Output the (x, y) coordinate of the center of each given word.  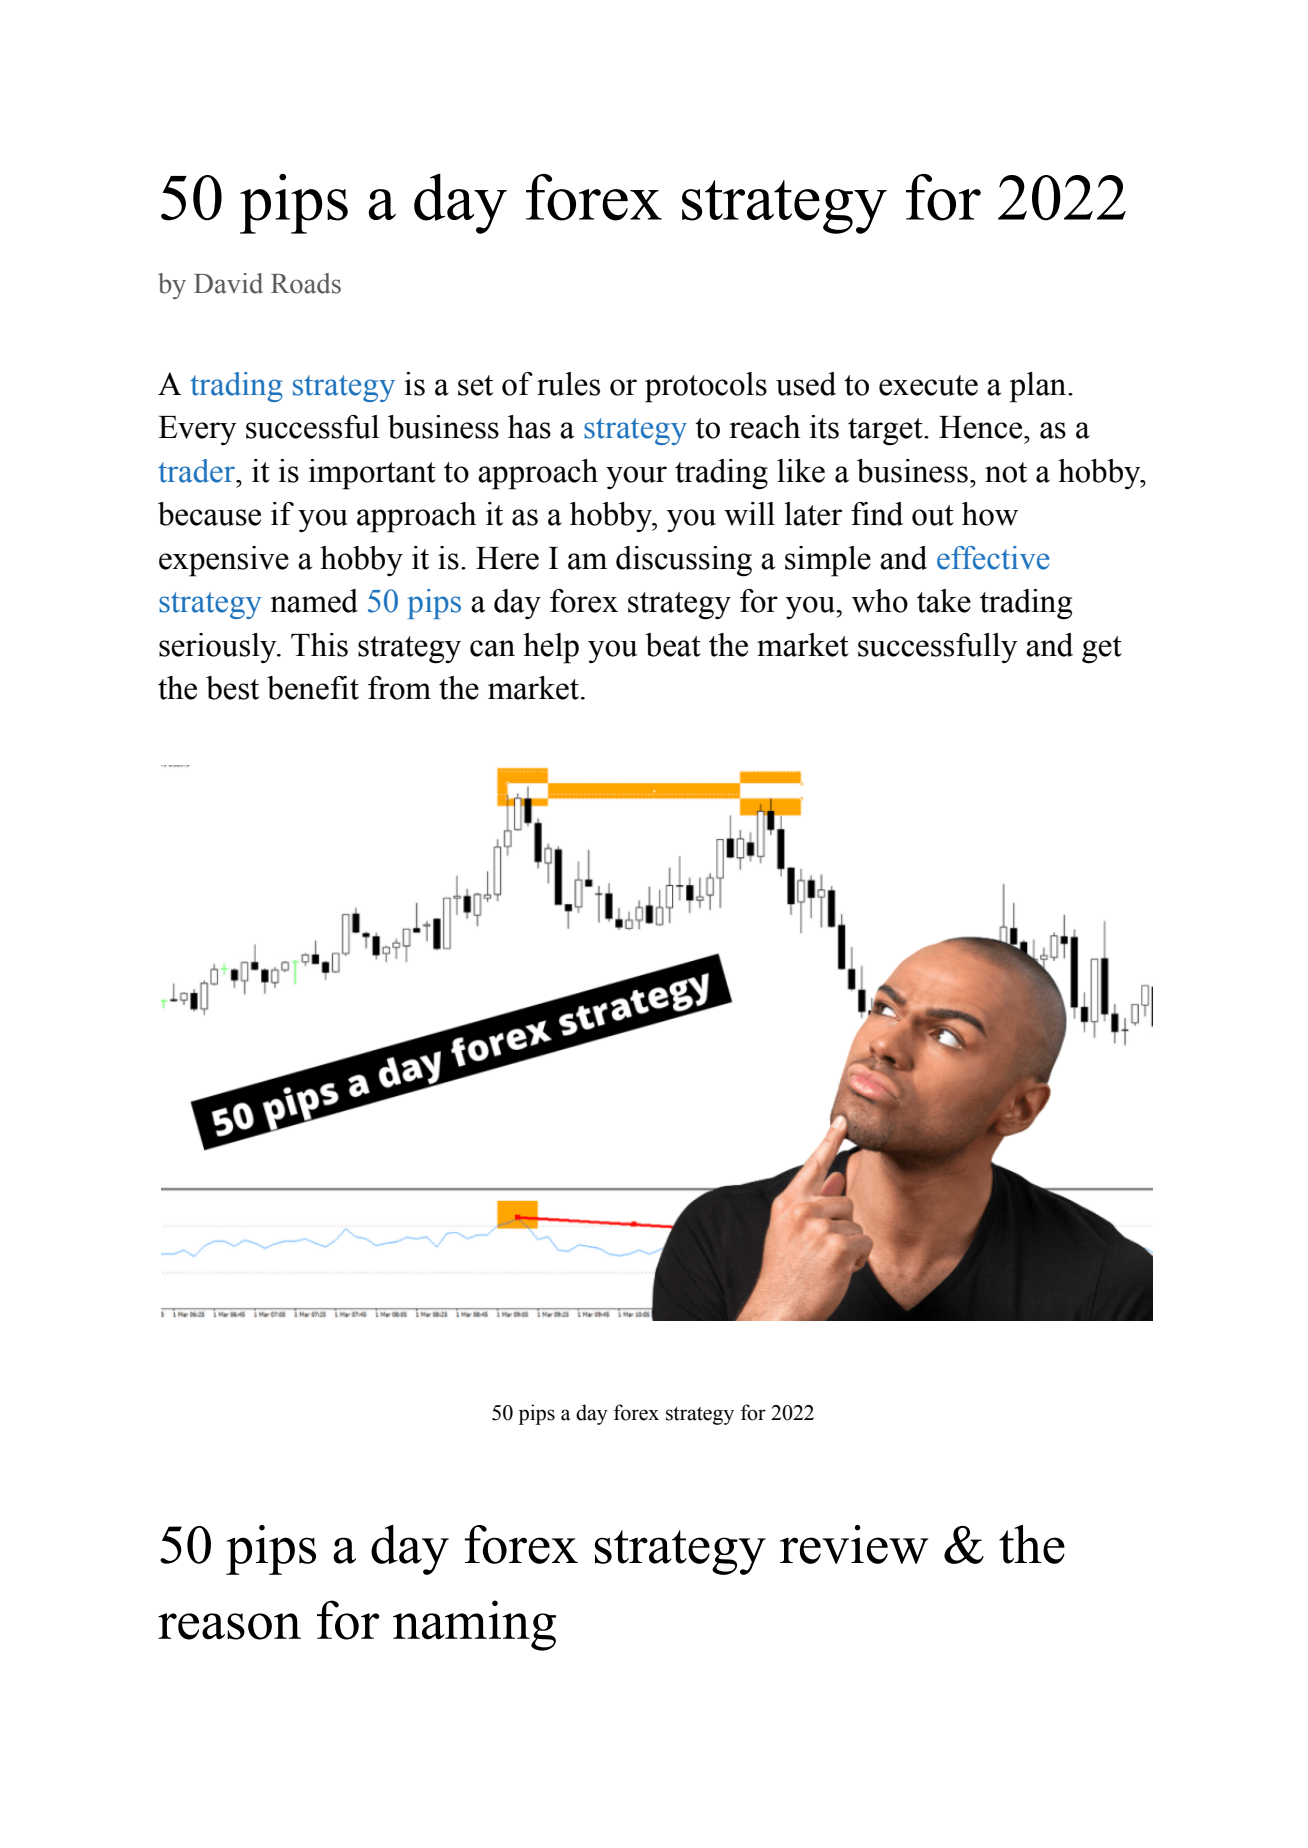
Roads (306, 283)
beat (673, 645)
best (232, 688)
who (880, 601)
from (399, 688)
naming (474, 1625)
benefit (313, 688)
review (854, 1544)
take (944, 601)
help (551, 648)
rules (568, 384)
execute (928, 385)
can (492, 648)
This (319, 645)
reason (229, 1626)
